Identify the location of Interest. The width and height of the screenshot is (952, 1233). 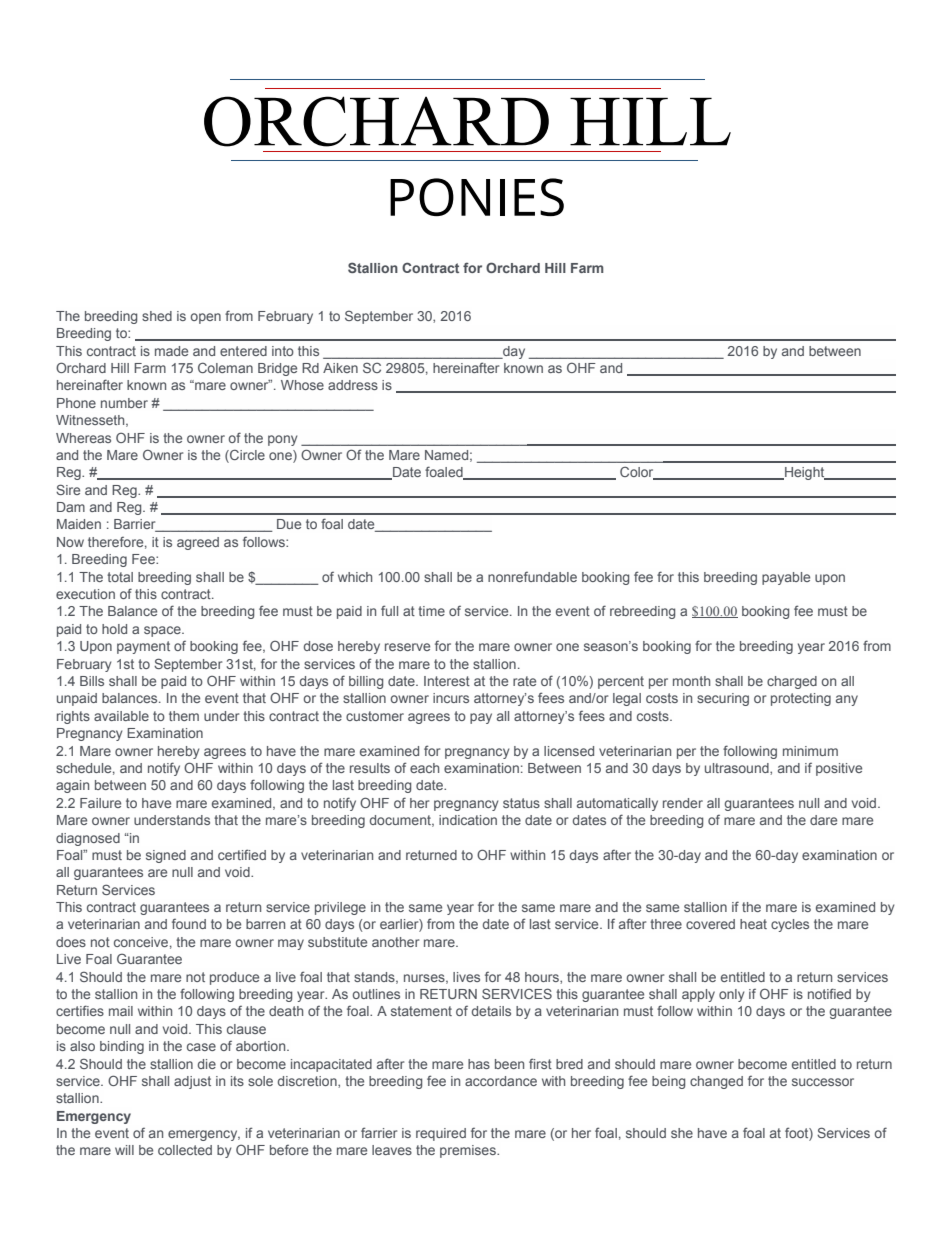
(447, 681).
